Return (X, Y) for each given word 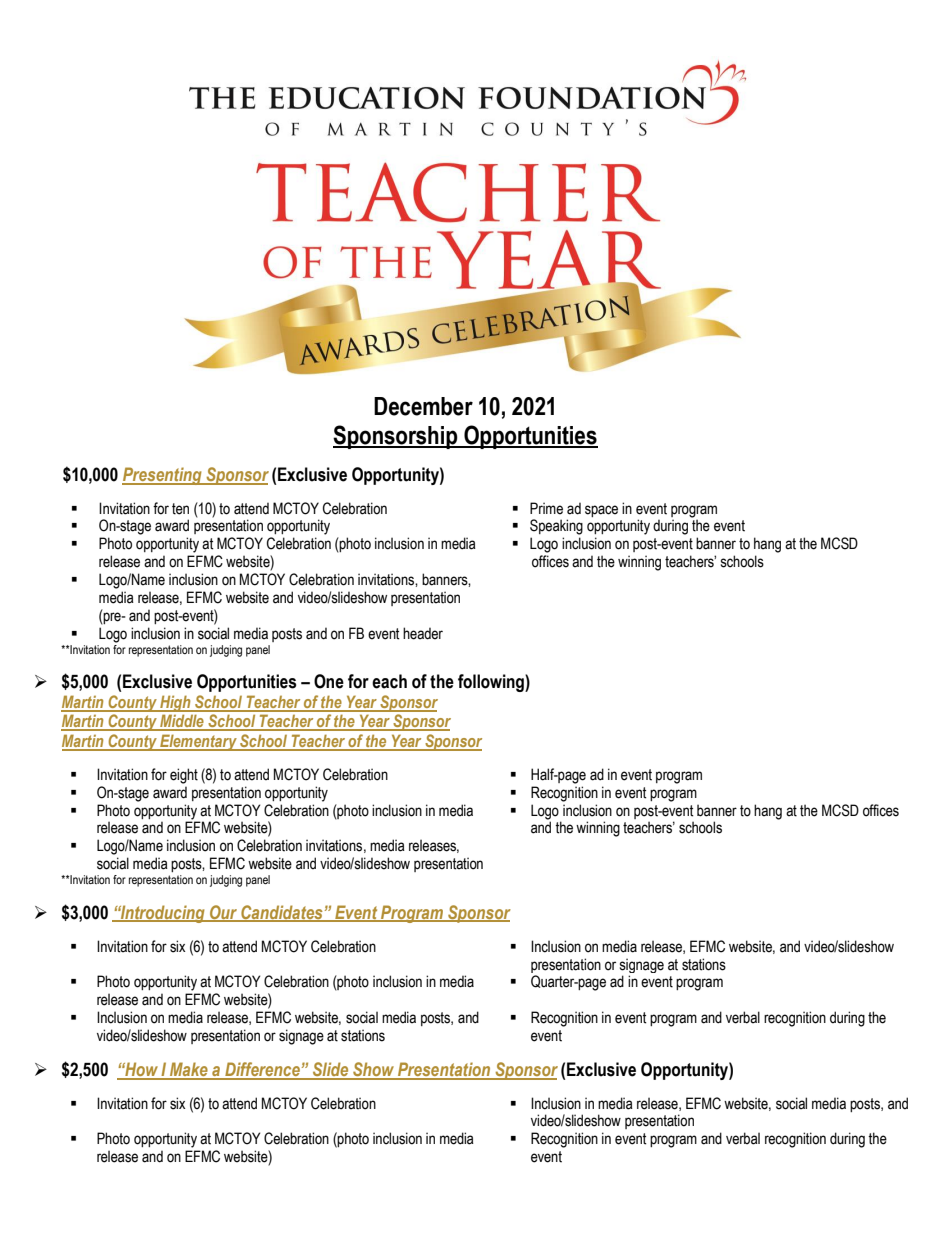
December (423, 406)
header (423, 633)
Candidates (282, 913)
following (492, 683)
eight (184, 776)
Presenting (163, 476)
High (175, 703)
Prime (546, 508)
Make (189, 1070)
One (329, 681)
